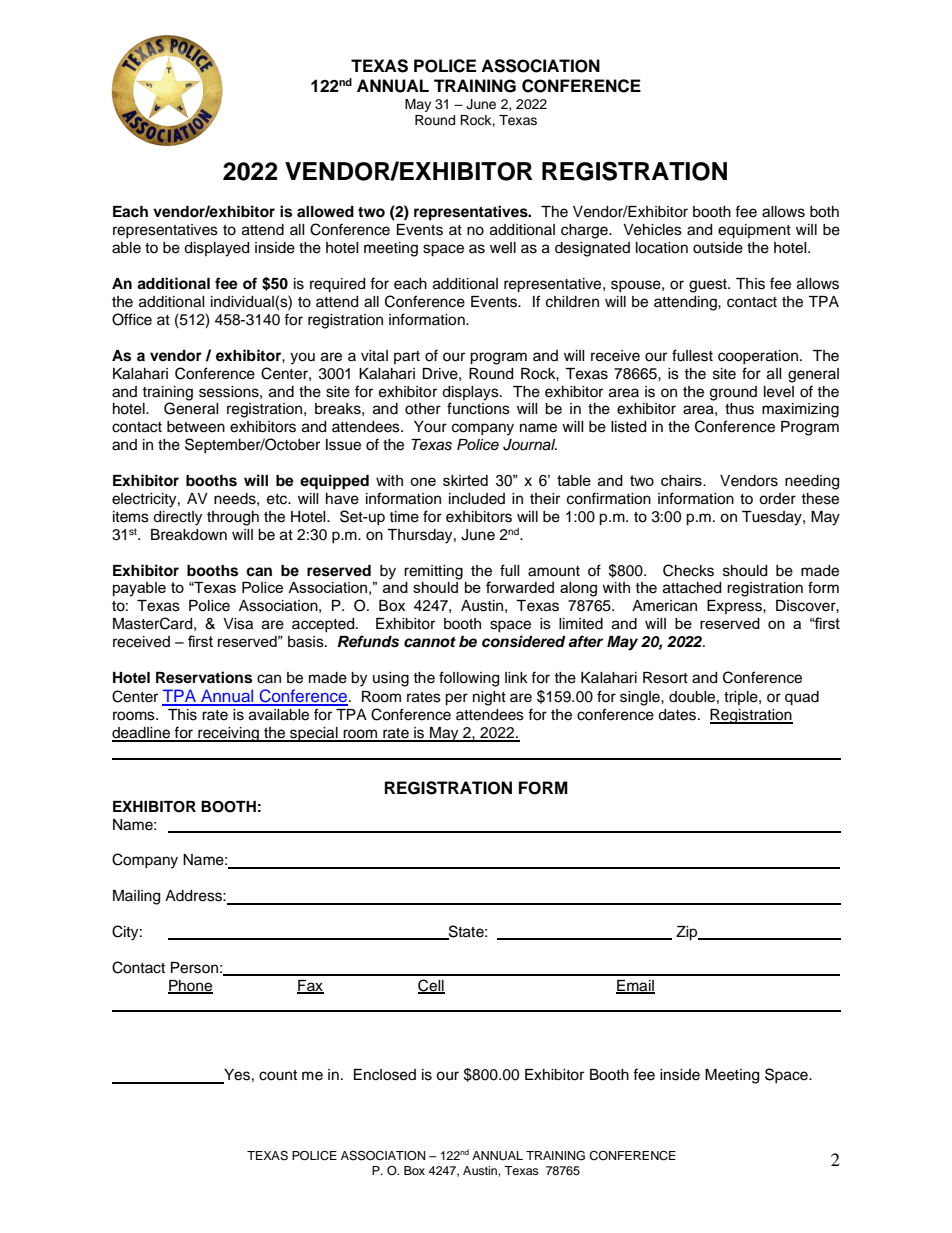 Image resolution: width=952 pixels, height=1233 pixels. What do you see at coordinates (385, 1075) in the document?
I see `Enclosed` at bounding box center [385, 1075].
